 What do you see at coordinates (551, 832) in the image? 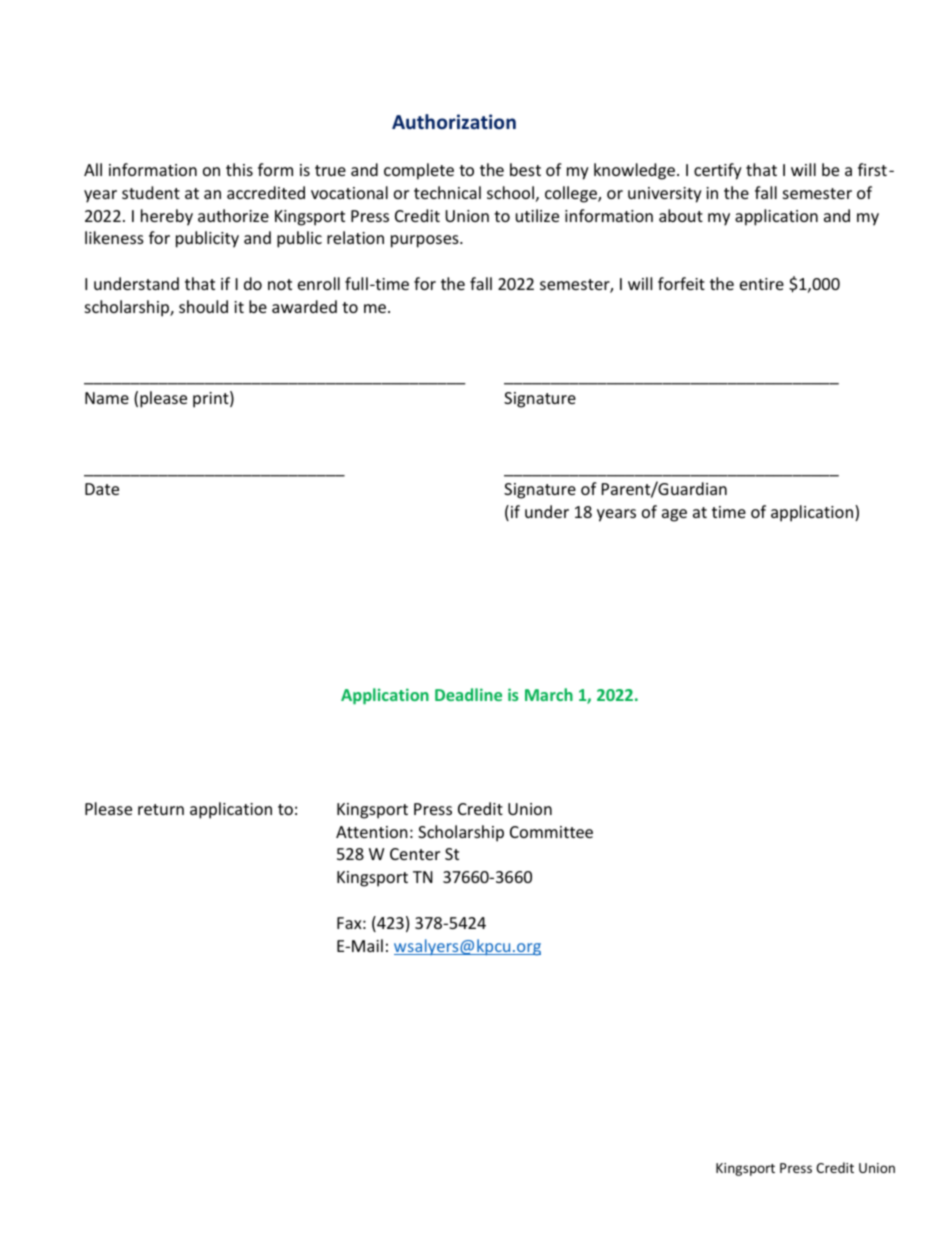
I see `Committee` at bounding box center [551, 832].
